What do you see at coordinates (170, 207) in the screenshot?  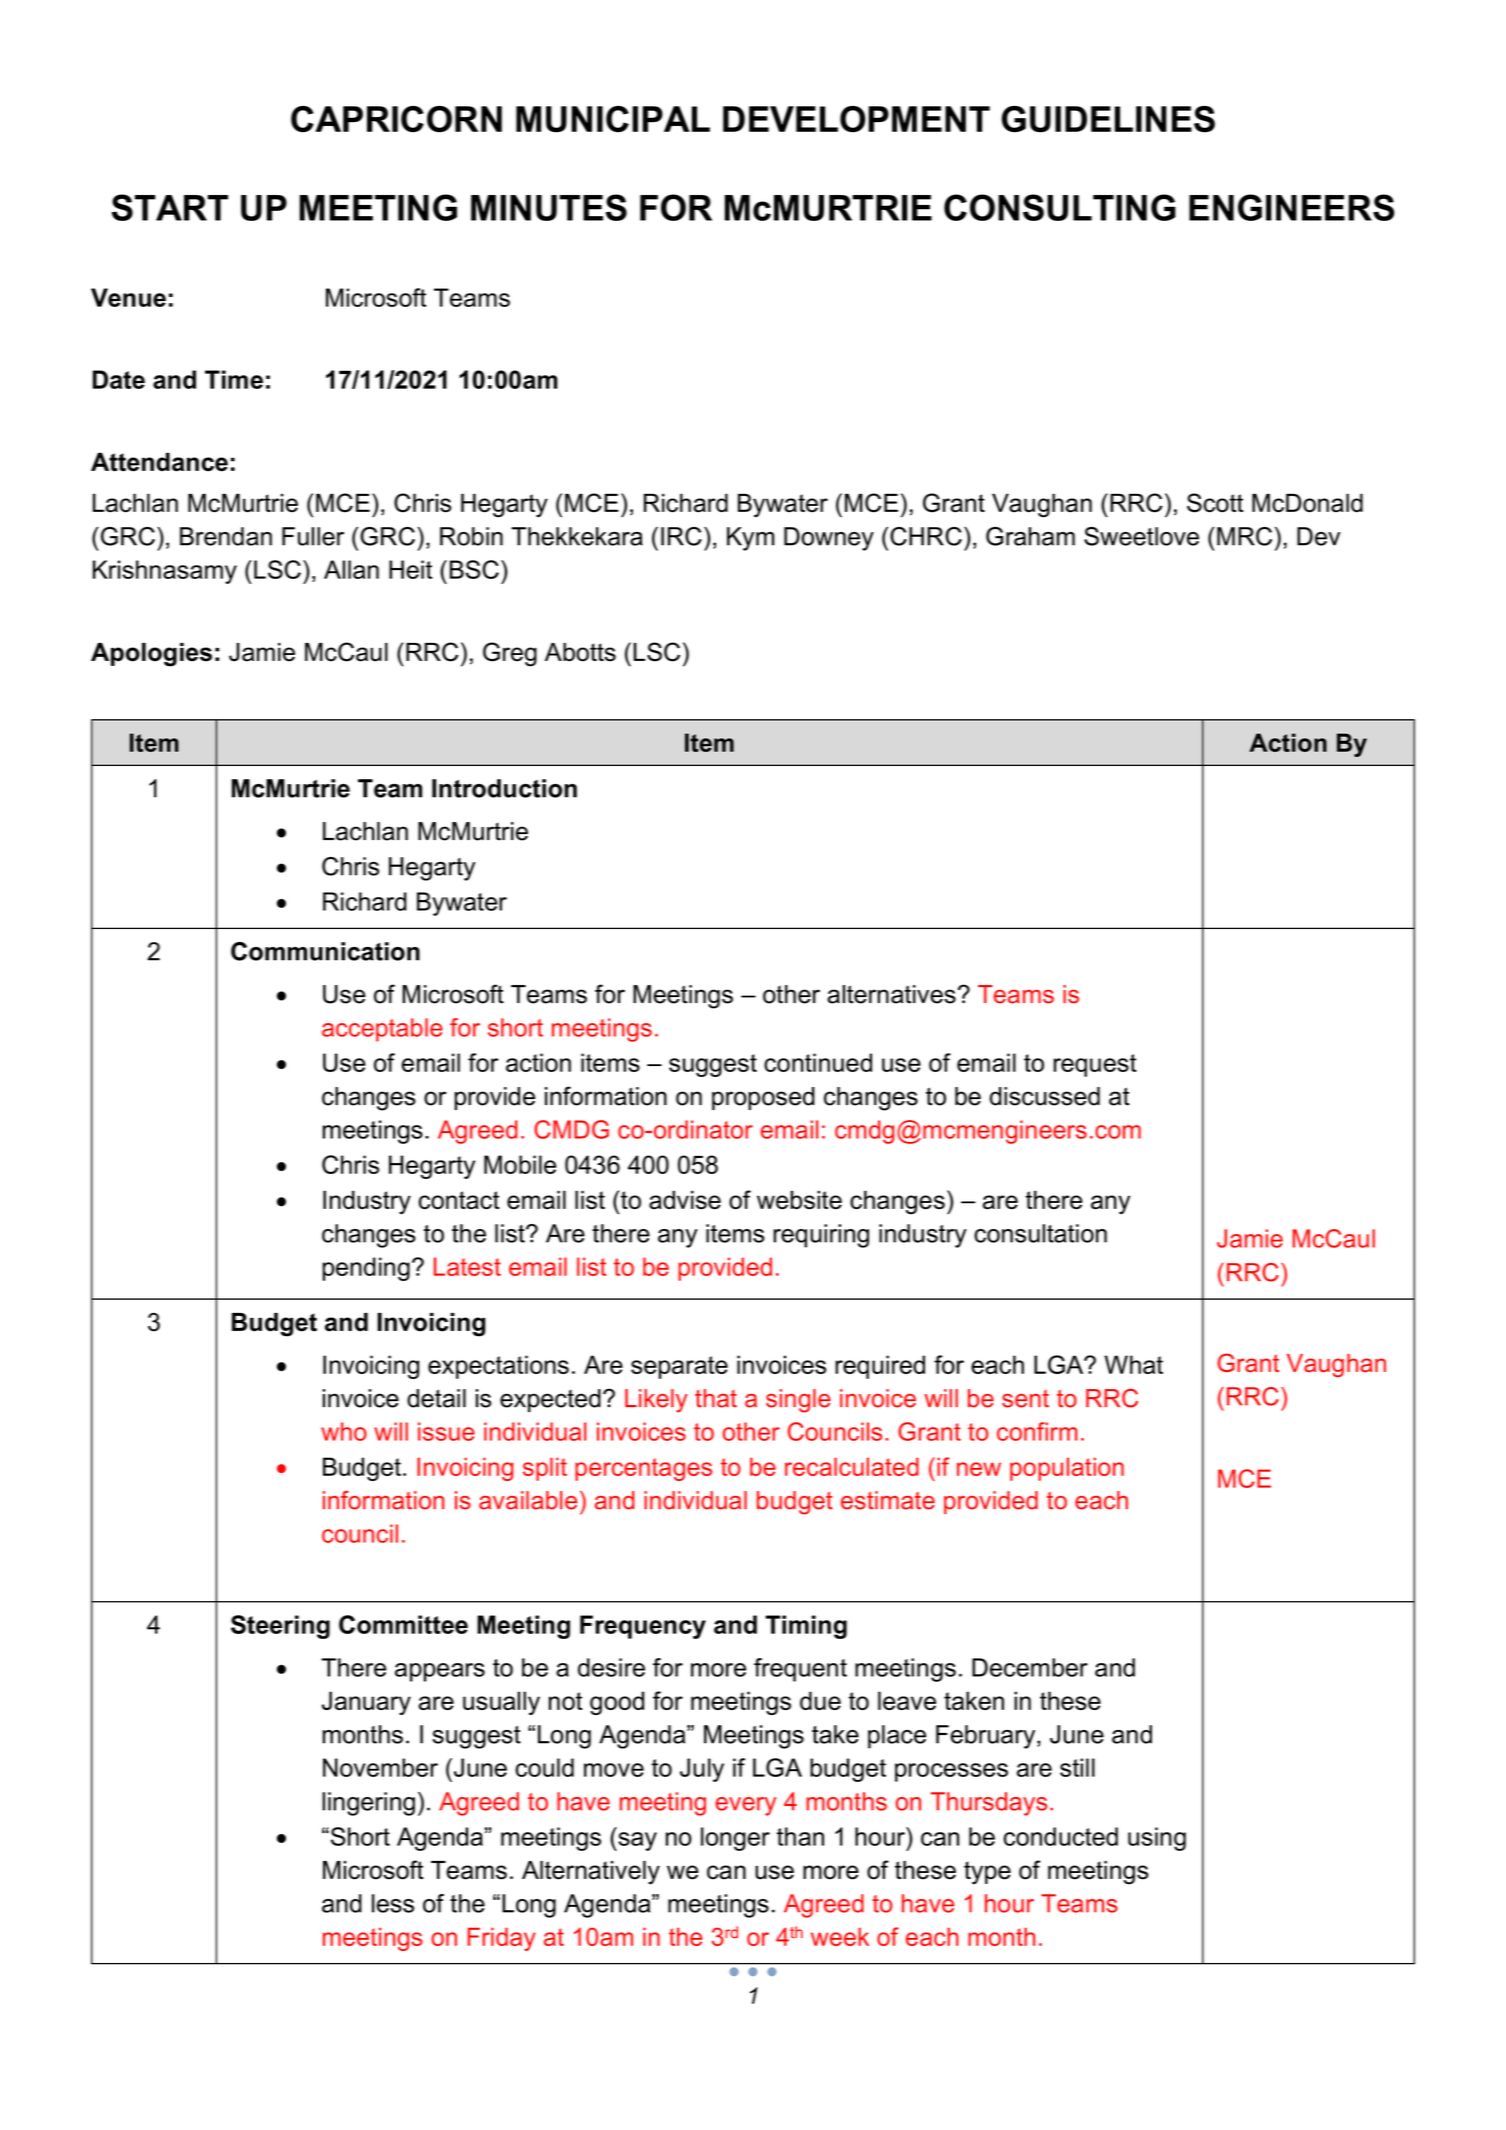 I see `START` at bounding box center [170, 207].
